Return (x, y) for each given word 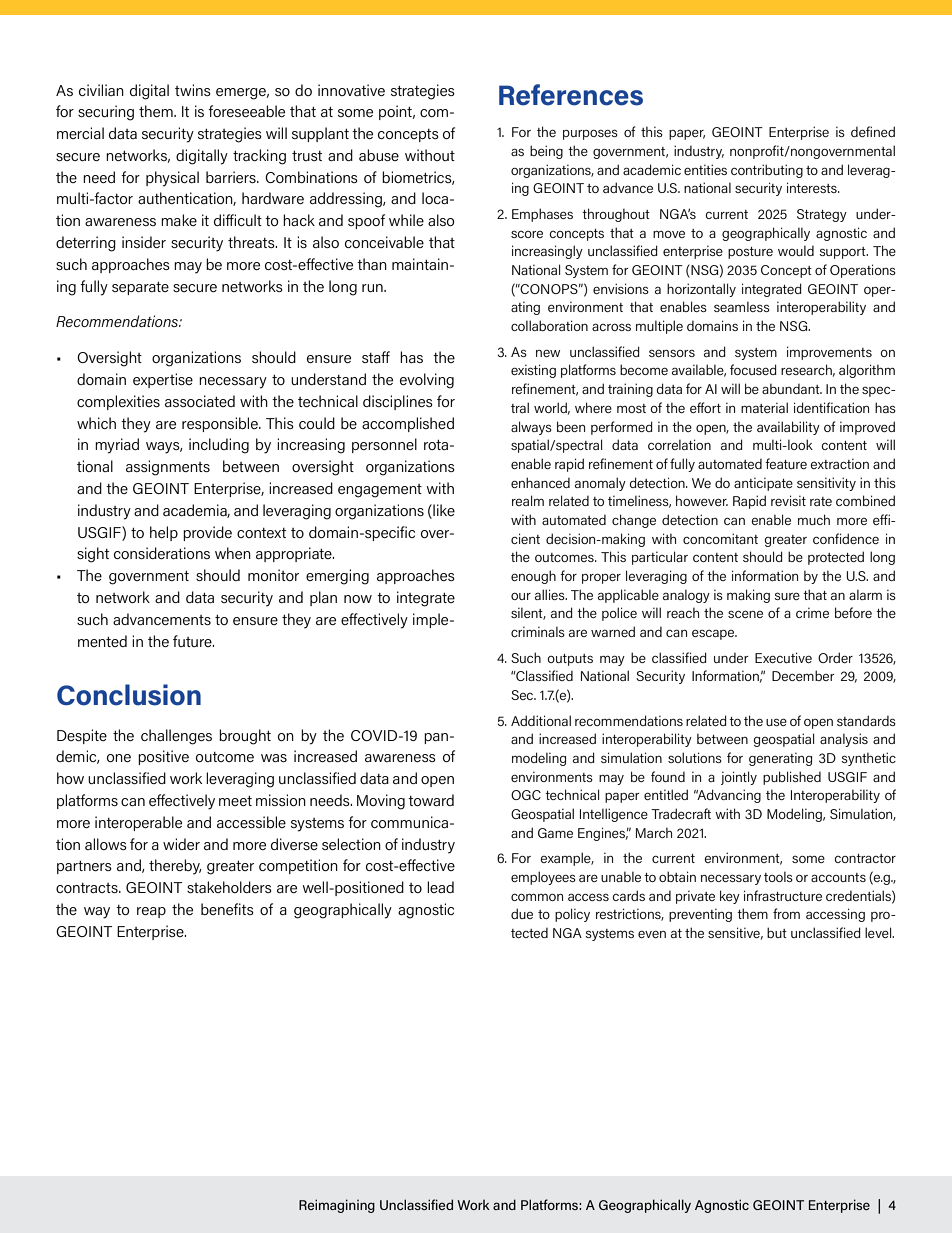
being (546, 152)
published (792, 778)
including (219, 446)
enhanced (540, 482)
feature (786, 463)
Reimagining (337, 1206)
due (522, 913)
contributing (767, 171)
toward (431, 800)
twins (193, 90)
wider (181, 844)
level (879, 932)
